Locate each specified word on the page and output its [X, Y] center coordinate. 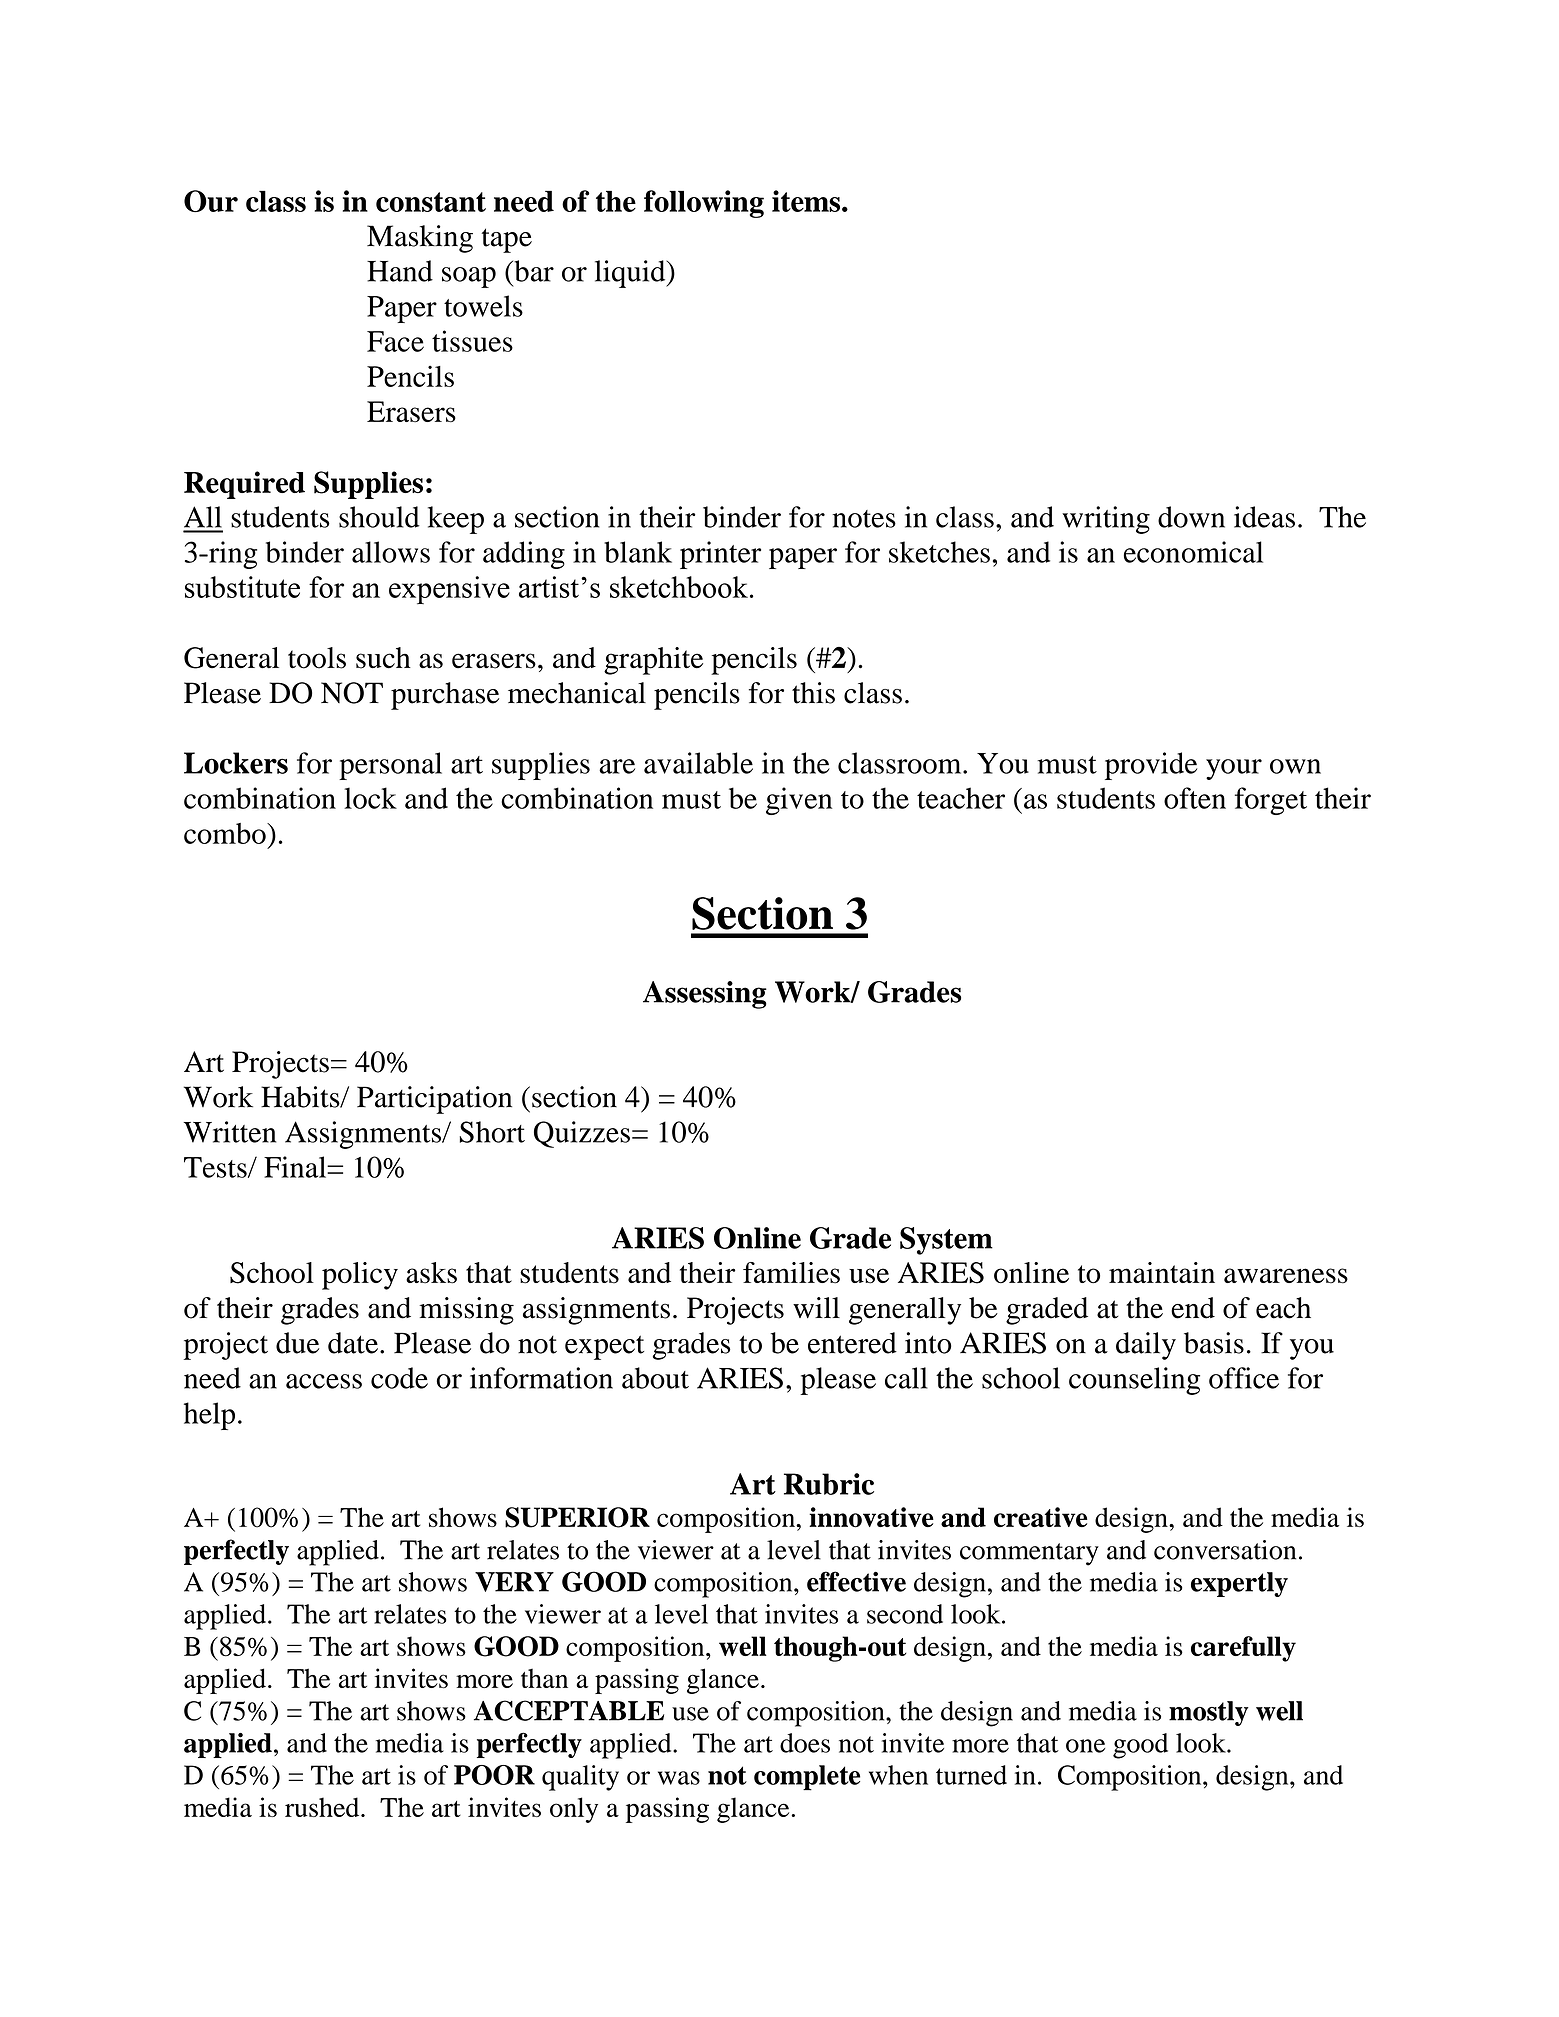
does [805, 1743]
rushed [323, 1807]
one [1085, 1746]
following [704, 204]
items [807, 201]
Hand [400, 271]
